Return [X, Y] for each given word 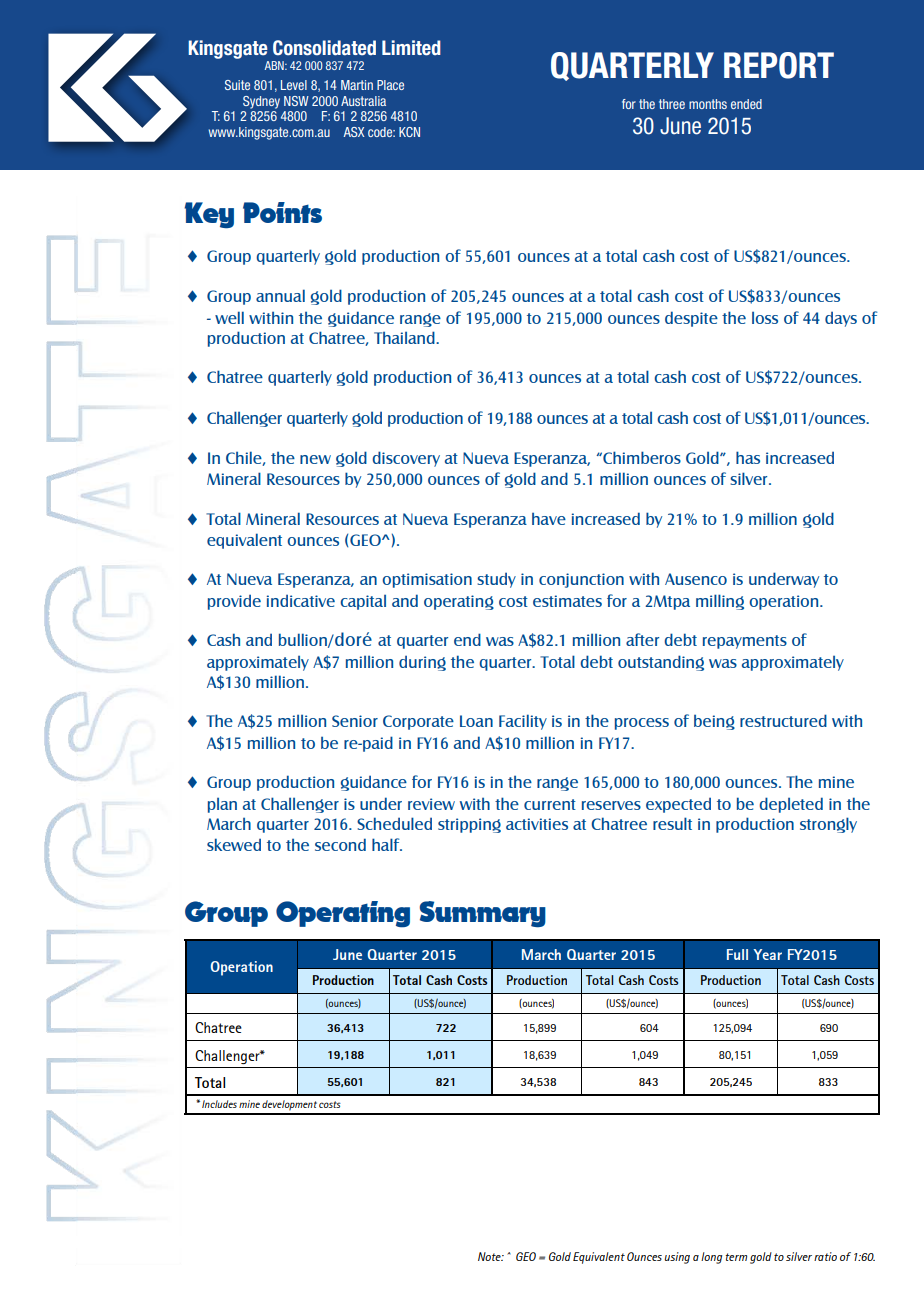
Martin [357, 85]
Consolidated [324, 48]
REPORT [779, 65]
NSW [296, 101]
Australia [363, 101]
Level [294, 85]
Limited [411, 48]
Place [390, 85]
